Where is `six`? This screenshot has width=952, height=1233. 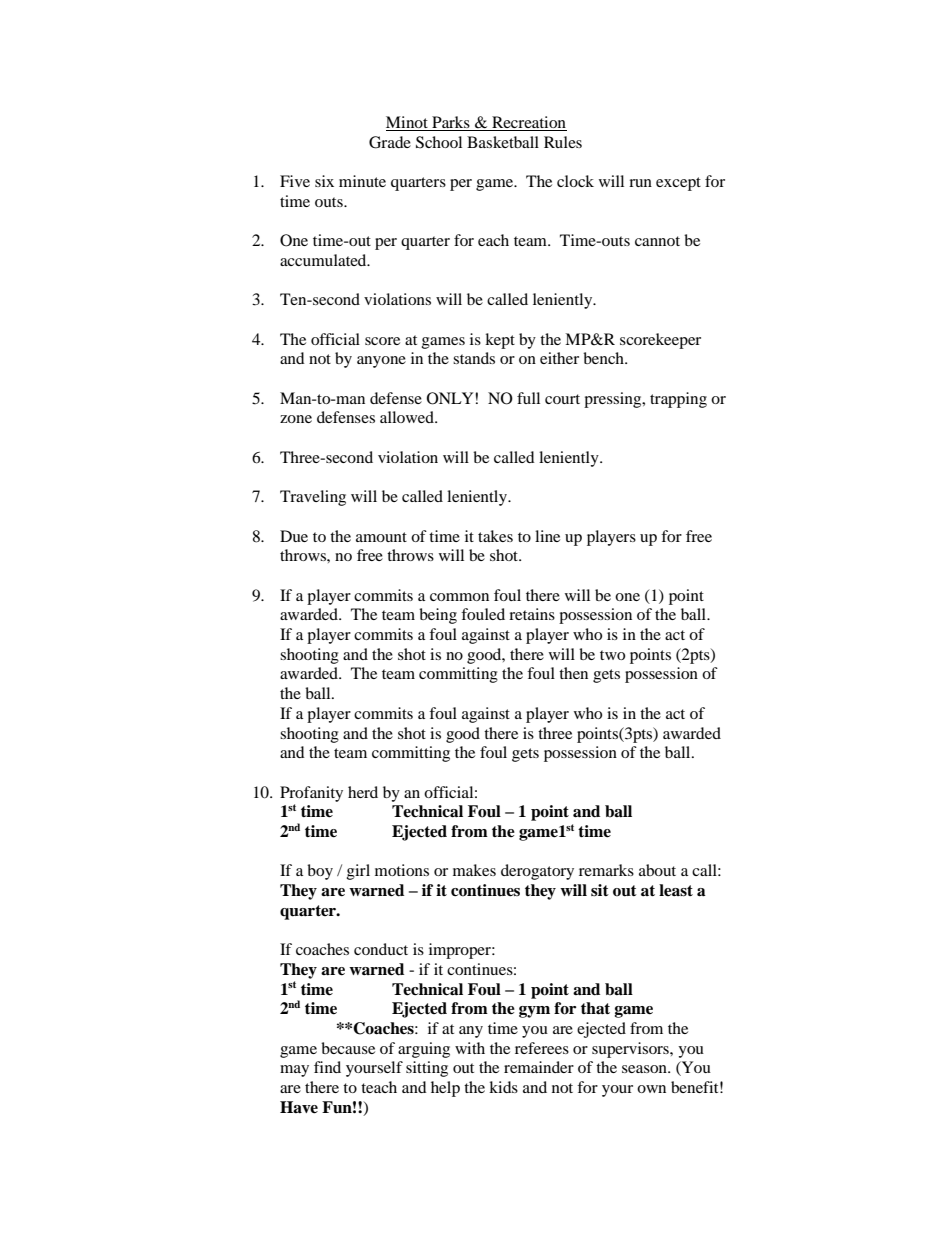
six is located at coordinates (324, 181).
